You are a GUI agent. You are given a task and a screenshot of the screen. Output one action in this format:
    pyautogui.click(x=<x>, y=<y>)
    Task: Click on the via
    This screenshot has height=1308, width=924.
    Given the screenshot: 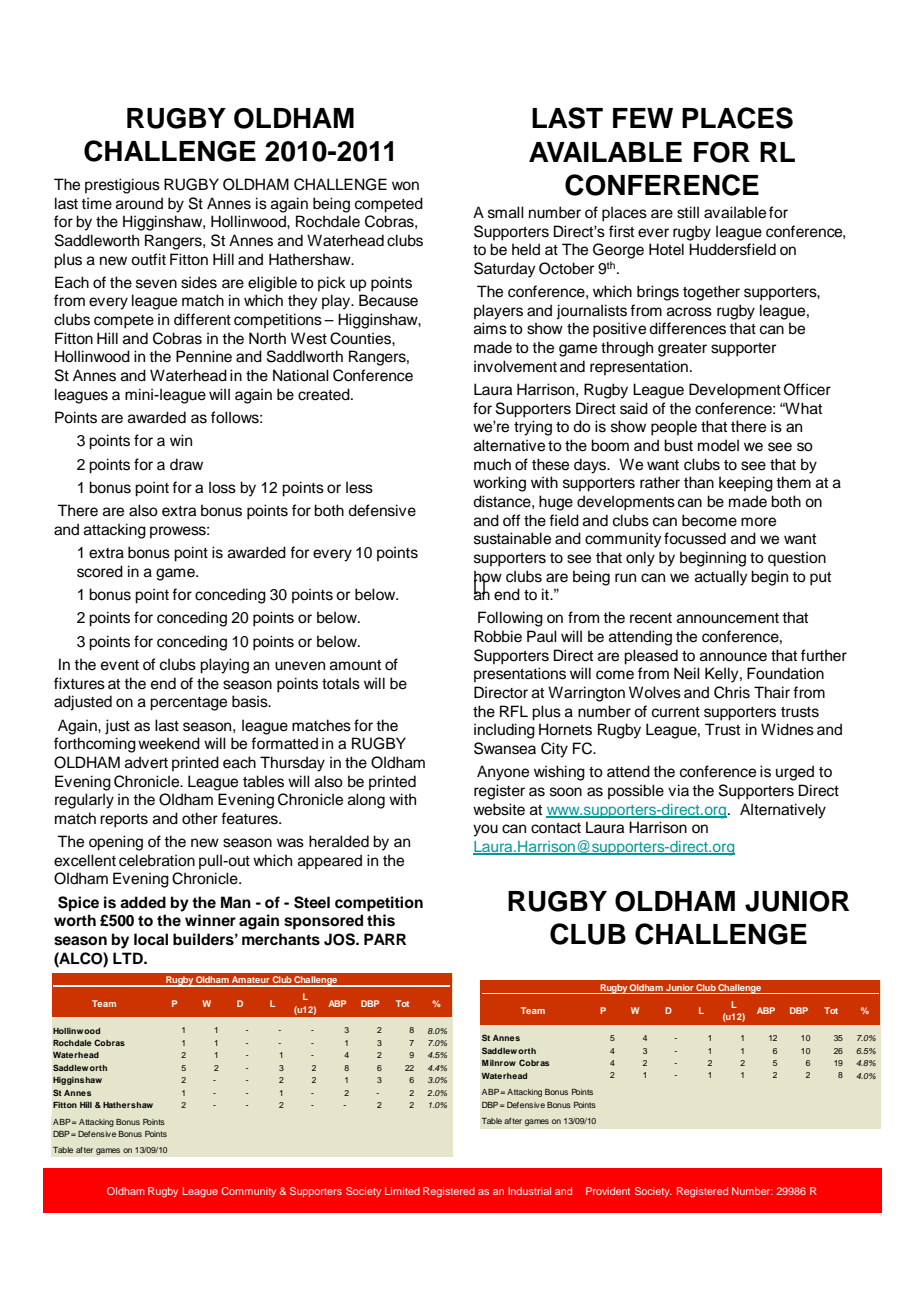 What is the action you would take?
    pyautogui.click(x=678, y=790)
